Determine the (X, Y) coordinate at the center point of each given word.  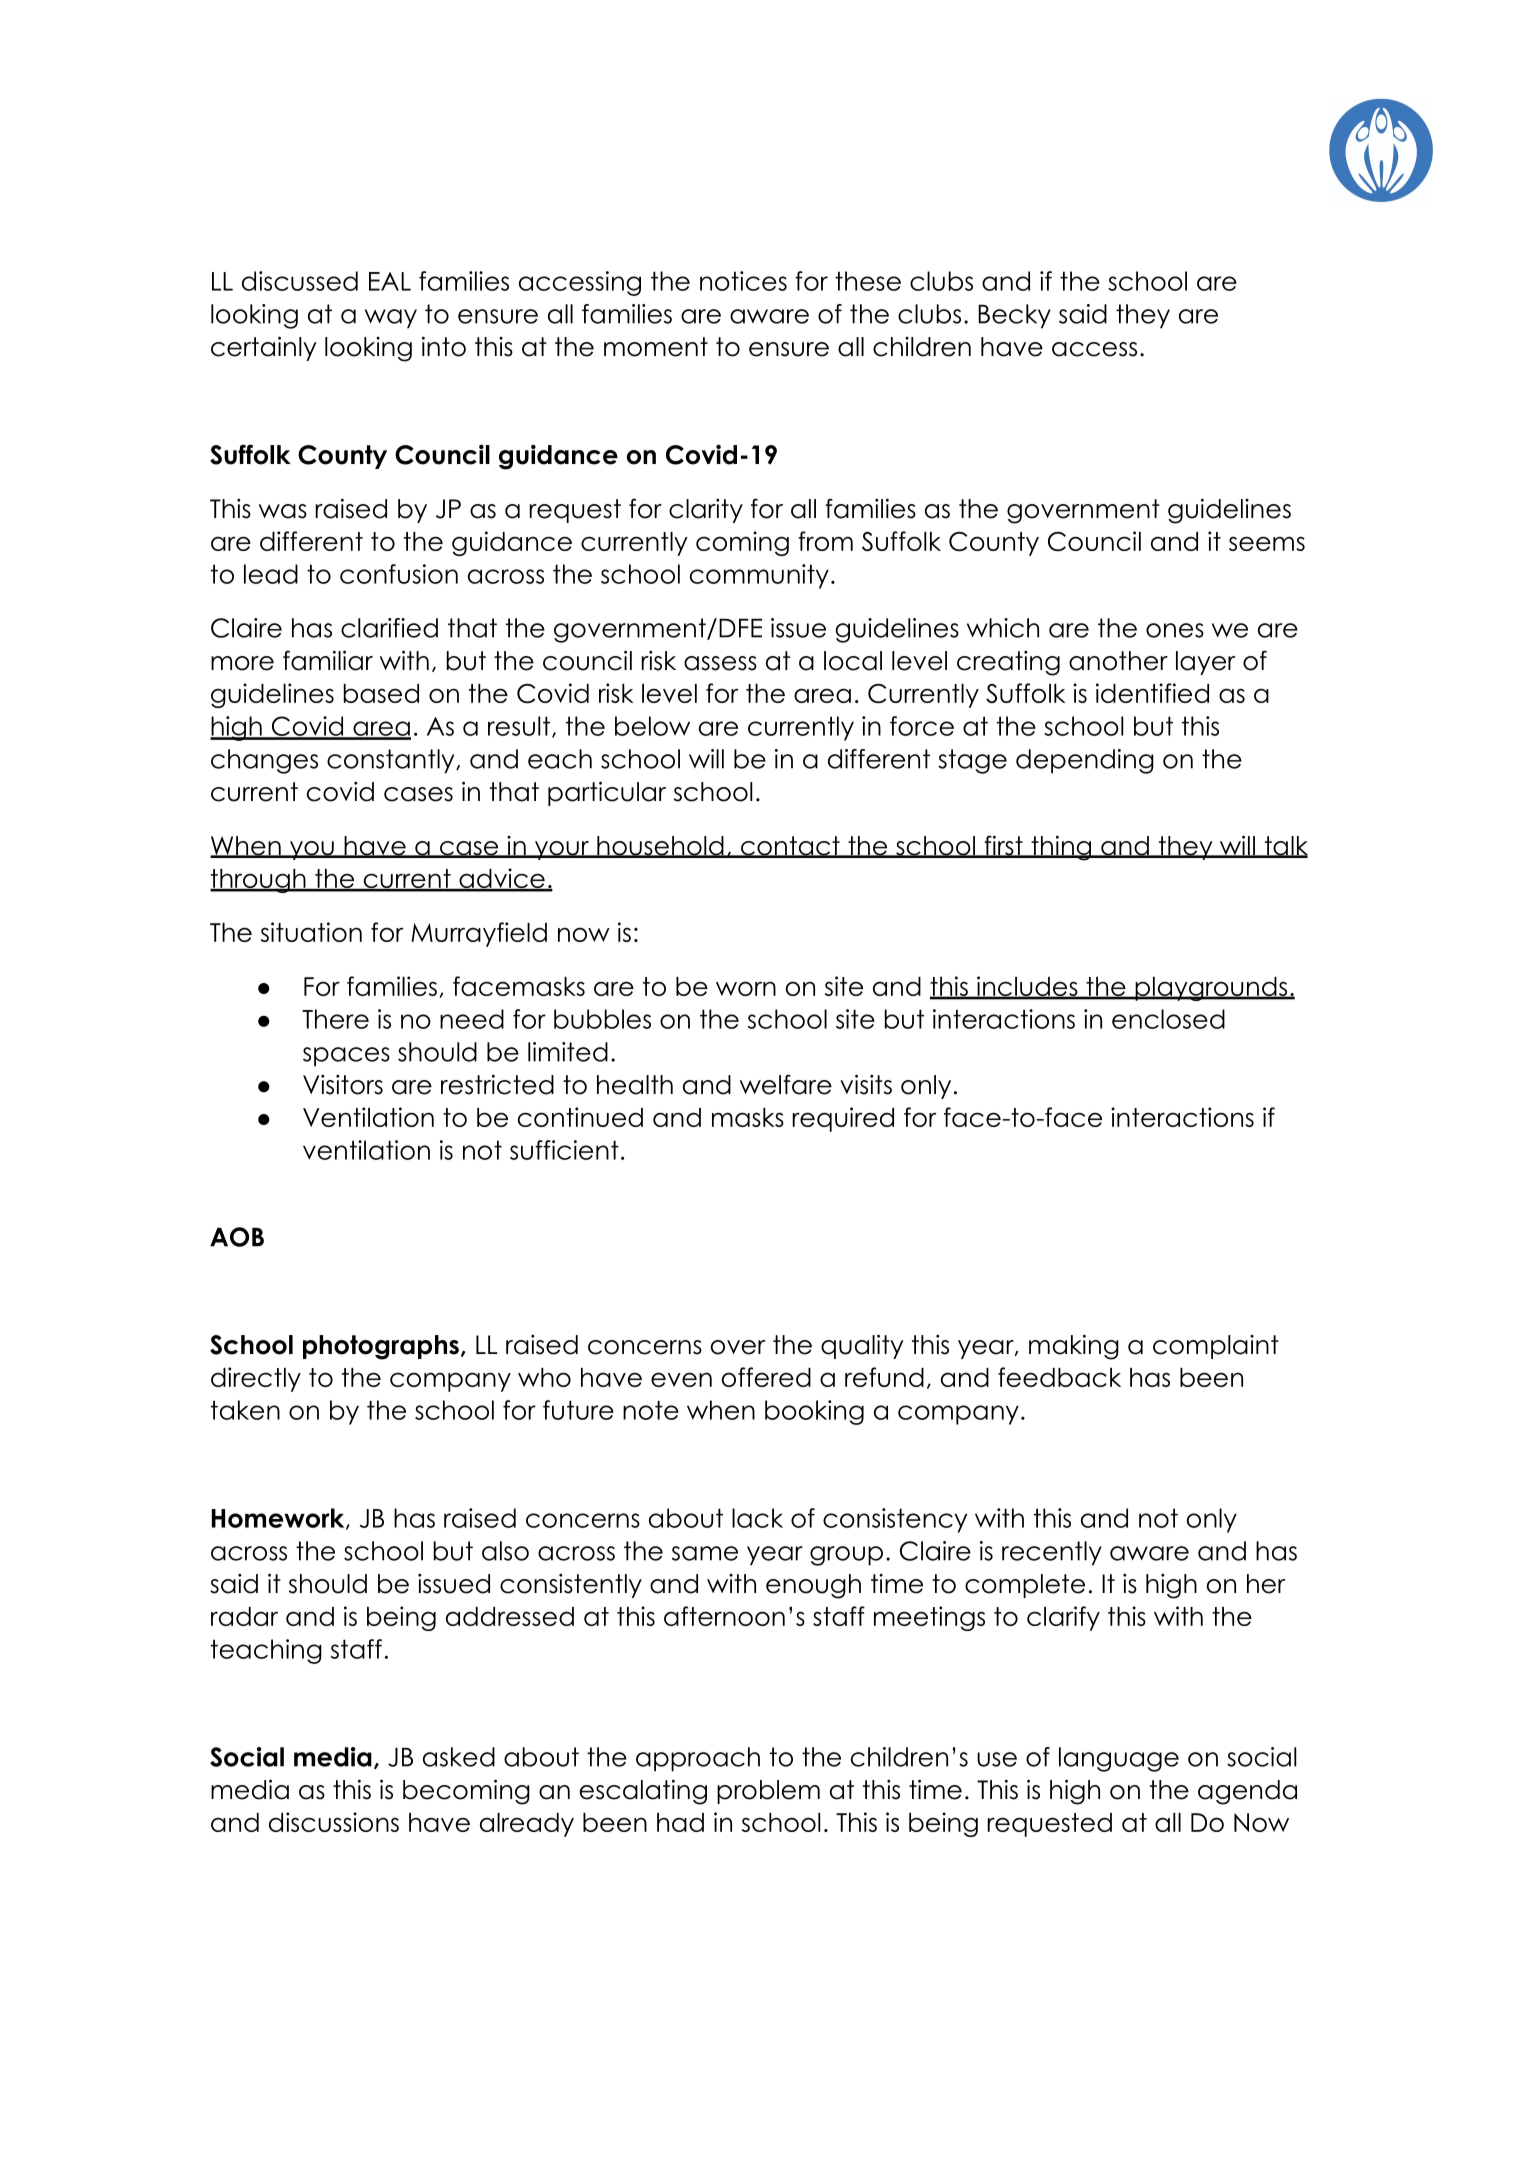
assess (720, 663)
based (381, 693)
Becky (1014, 316)
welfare (786, 1084)
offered (766, 1377)
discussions (334, 1822)
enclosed (1168, 1019)
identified (1152, 693)
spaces (346, 1057)
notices (743, 281)
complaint (1216, 1347)
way (391, 319)
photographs (381, 1347)
